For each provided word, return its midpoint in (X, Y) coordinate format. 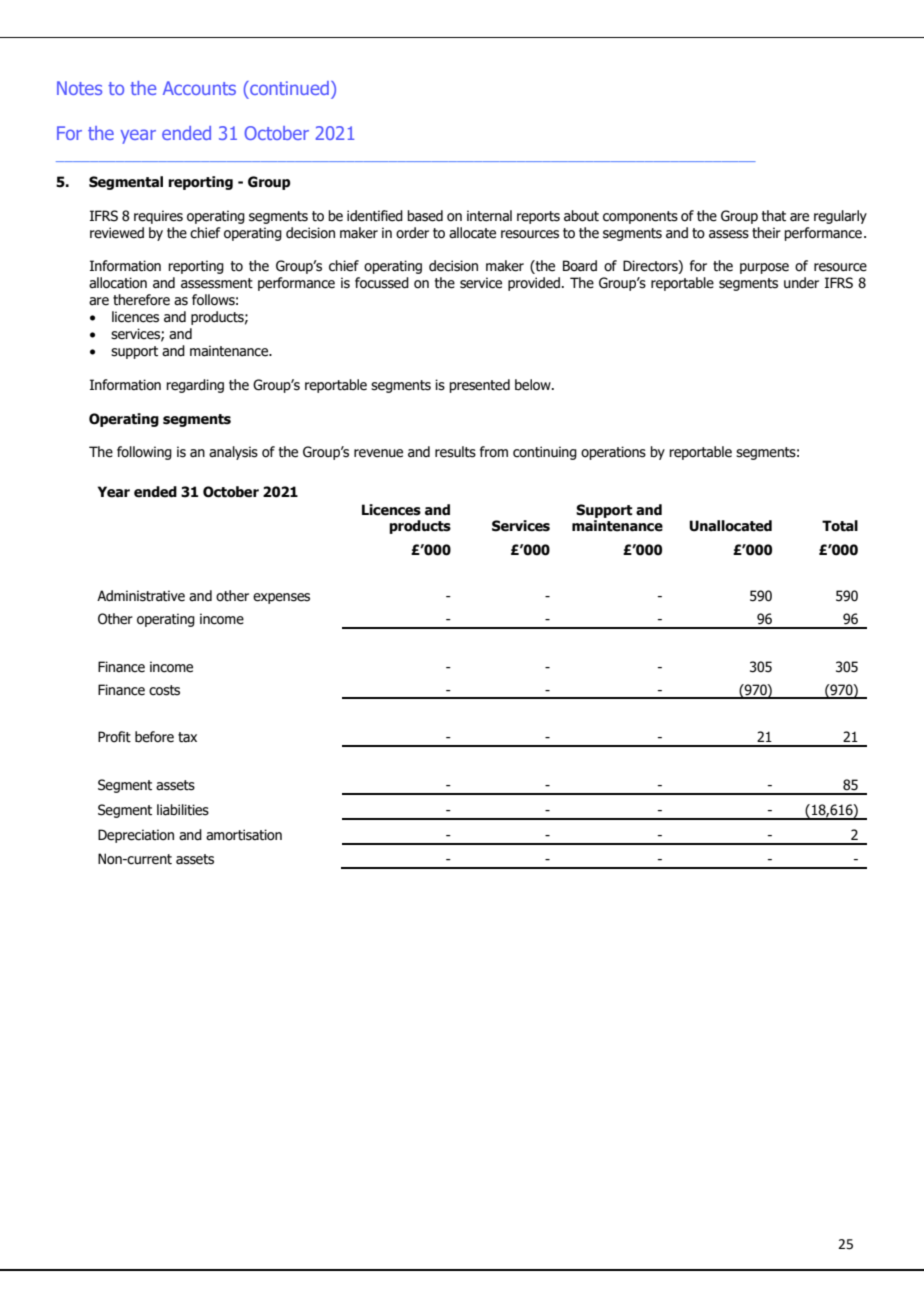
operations (613, 453)
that (774, 216)
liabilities (183, 810)
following (144, 453)
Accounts (199, 88)
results (455, 452)
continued (288, 88)
